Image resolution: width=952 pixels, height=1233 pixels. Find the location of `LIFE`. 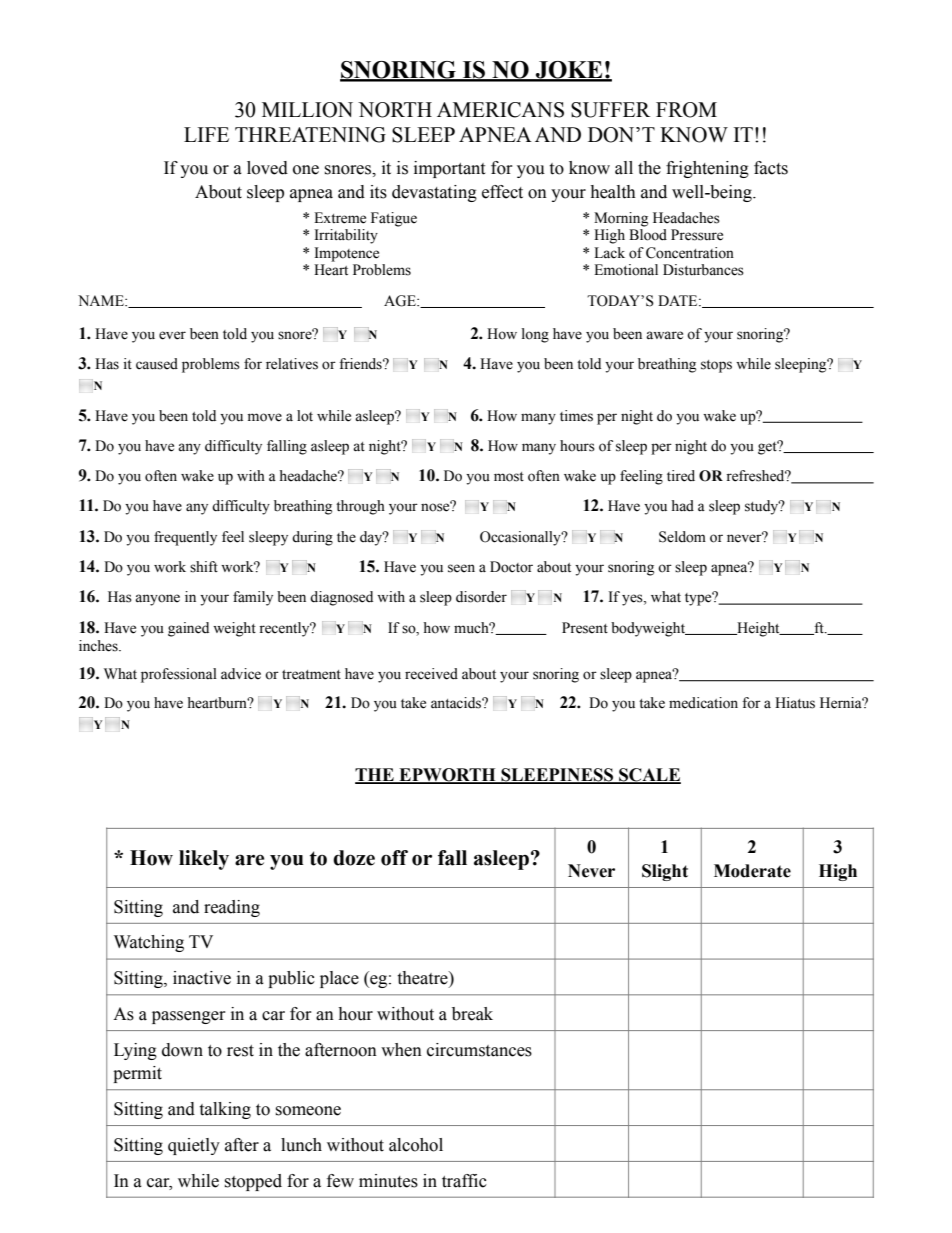

LIFE is located at coordinates (206, 134).
